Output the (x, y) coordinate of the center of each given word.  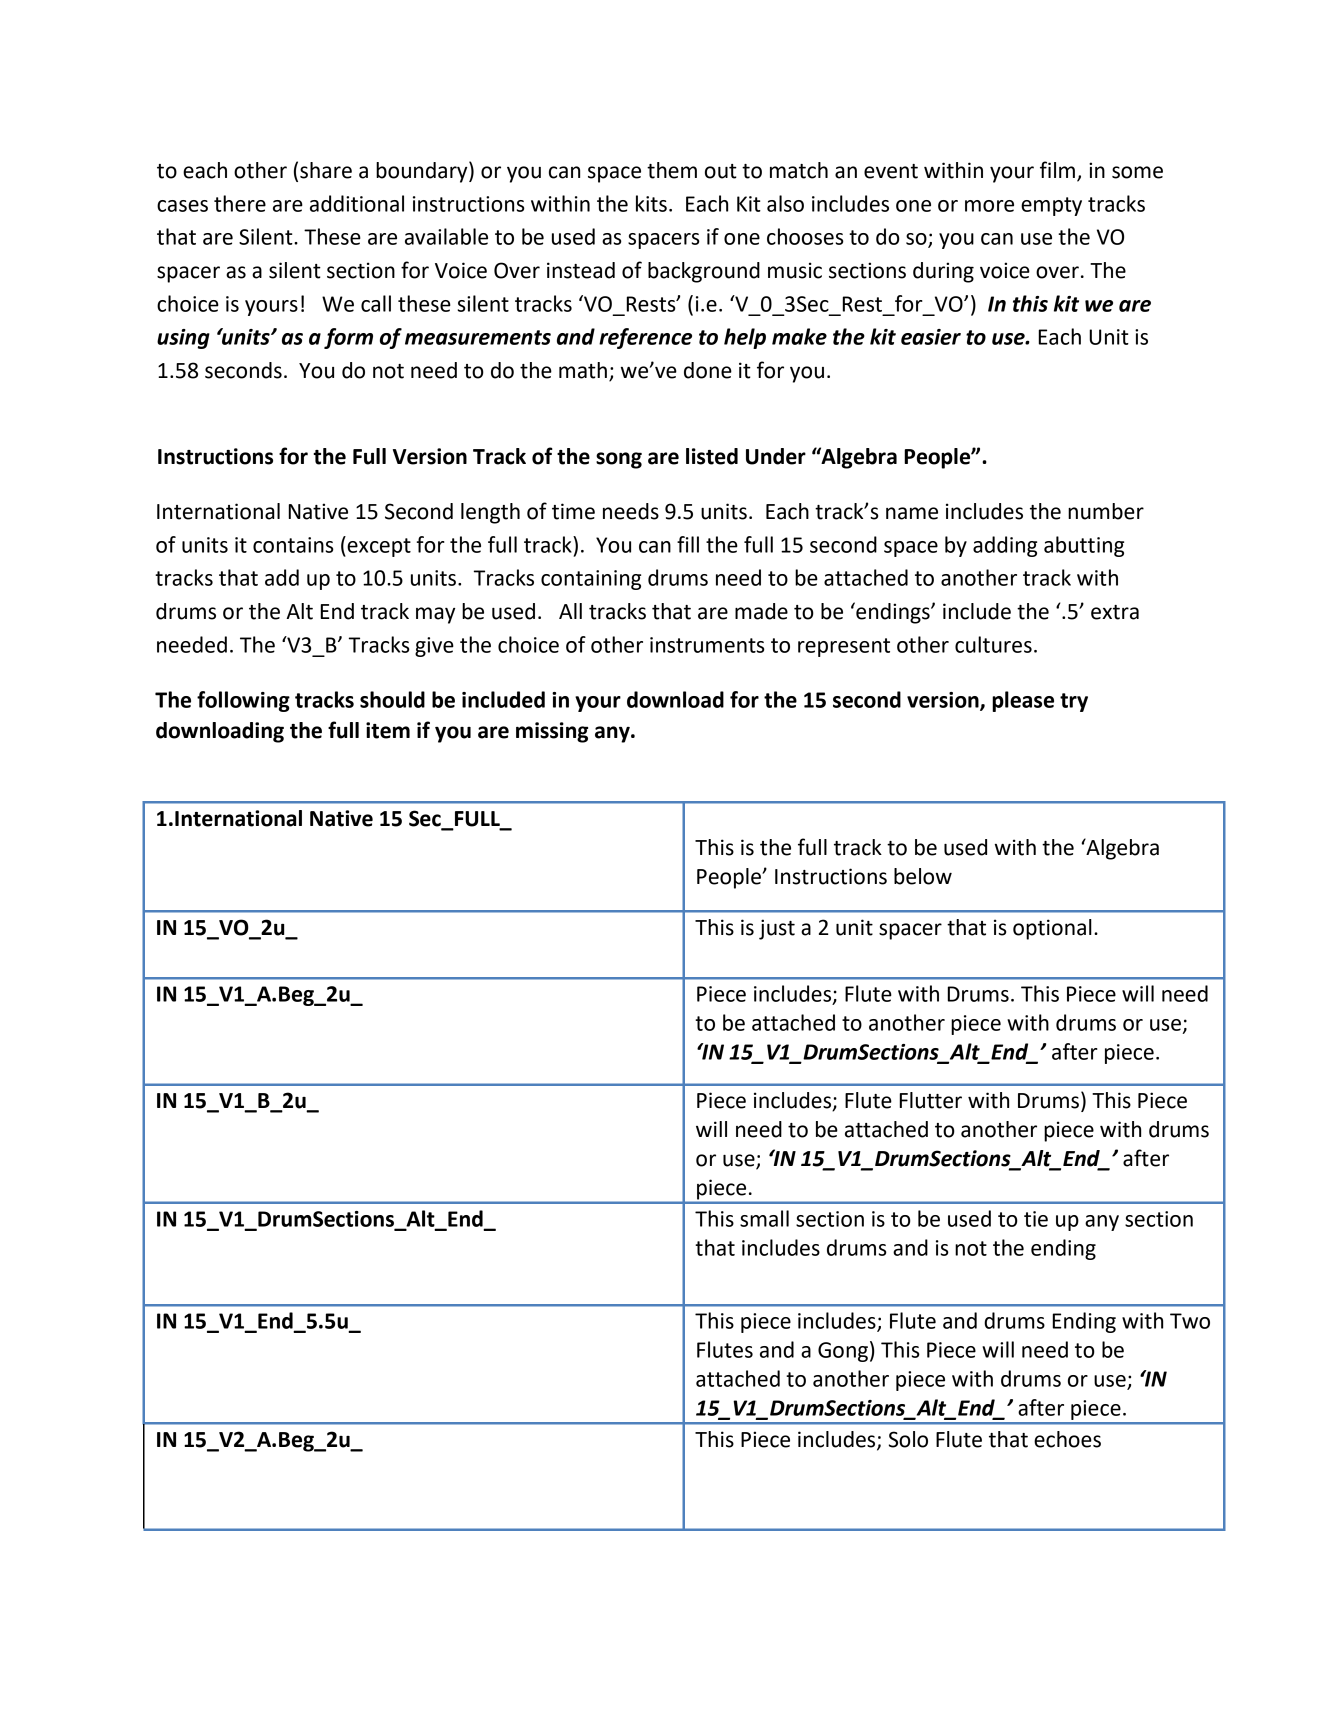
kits (651, 203)
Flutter (931, 1100)
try (1074, 702)
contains (293, 545)
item (388, 730)
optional (1052, 929)
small (764, 1218)
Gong (843, 1352)
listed (712, 456)
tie (1036, 1219)
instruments (707, 645)
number (1106, 511)
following (243, 701)
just (777, 929)
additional (357, 203)
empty (1051, 206)
